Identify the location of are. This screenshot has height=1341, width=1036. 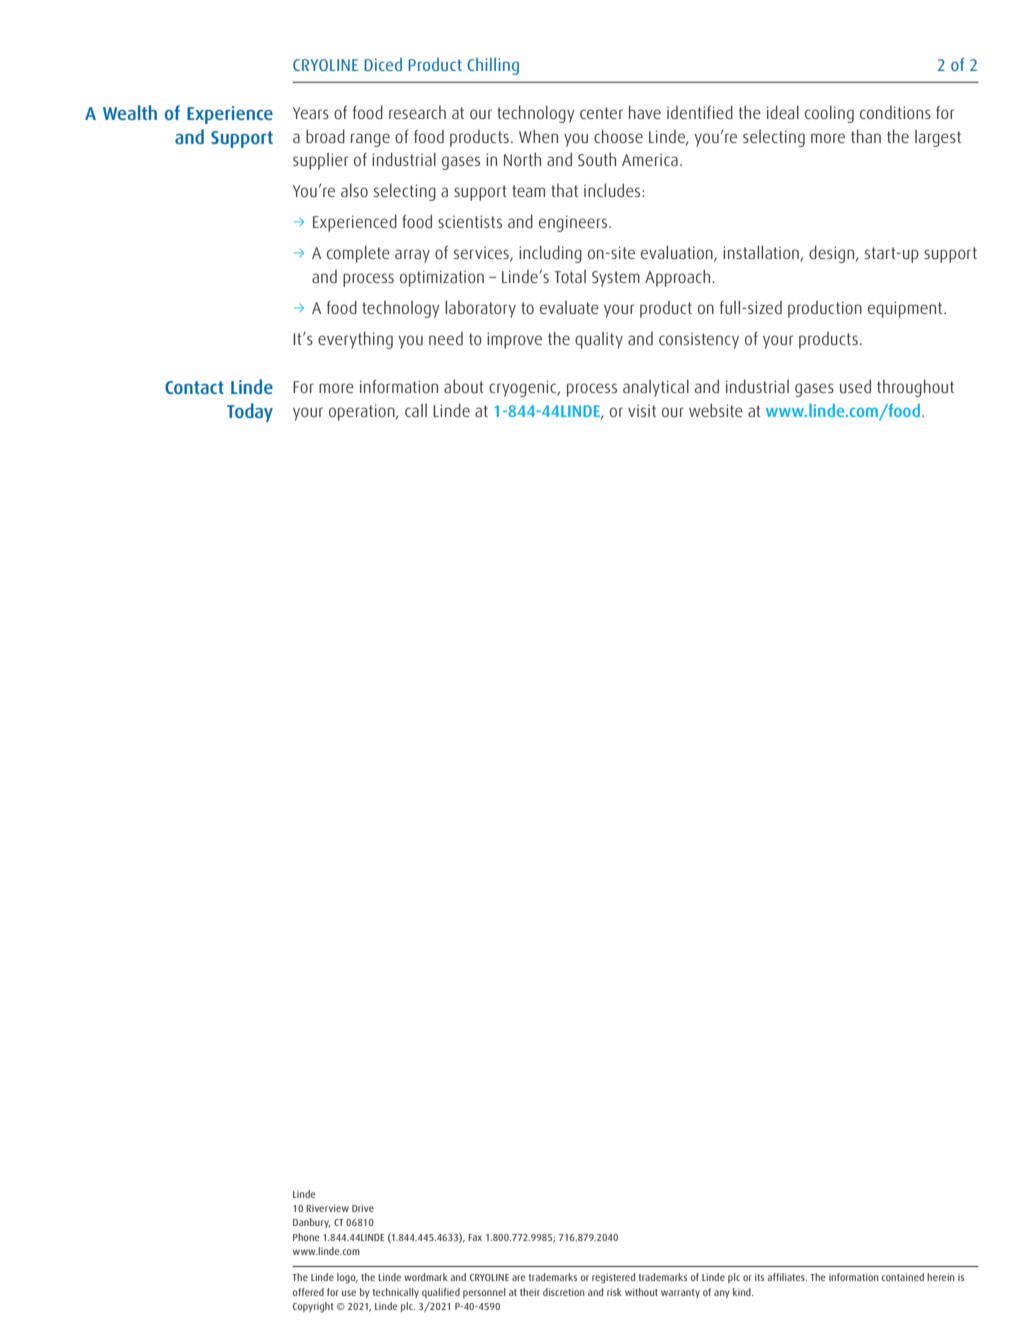
(519, 1278).
